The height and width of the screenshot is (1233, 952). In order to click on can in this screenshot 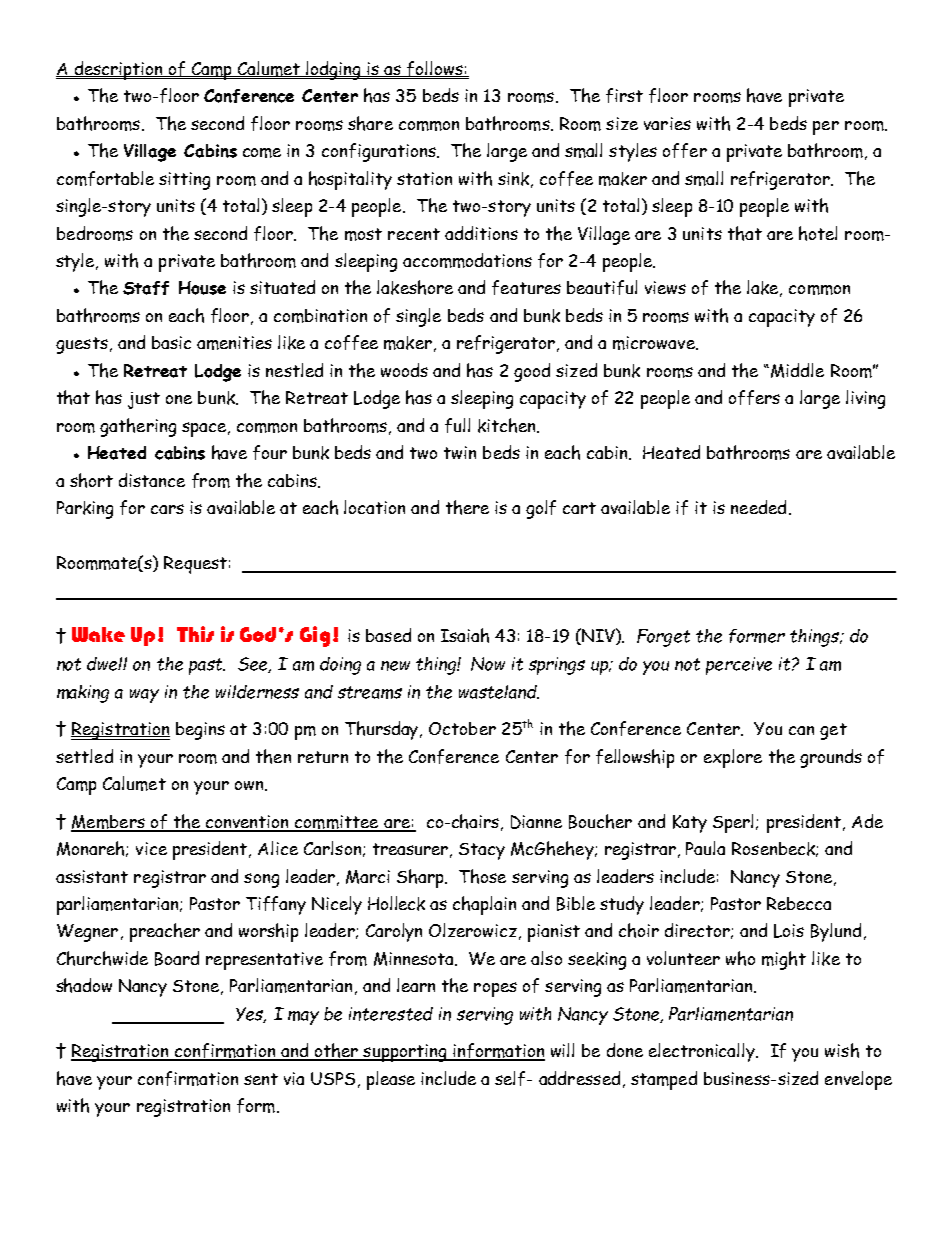, I will do `click(801, 730)`.
